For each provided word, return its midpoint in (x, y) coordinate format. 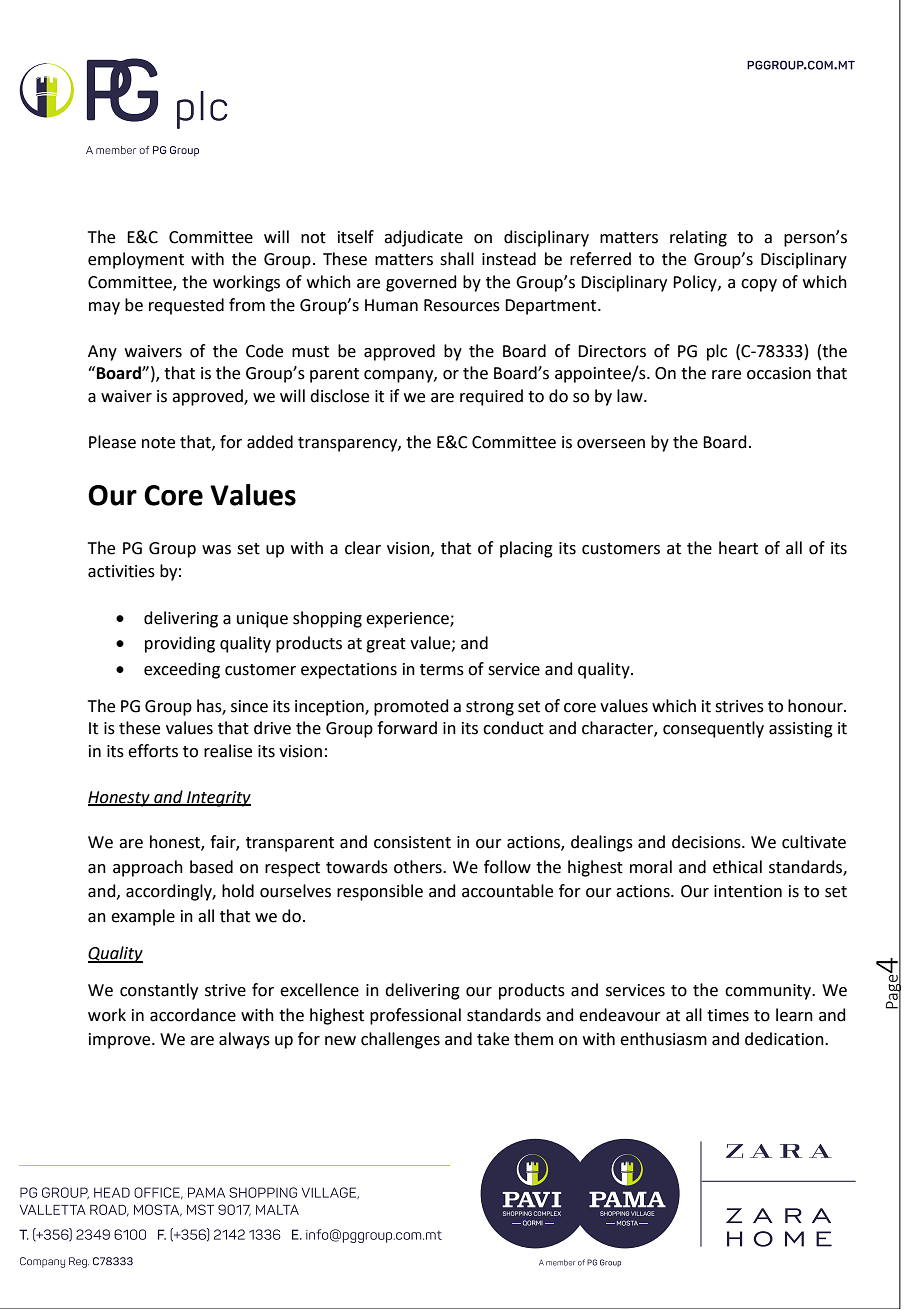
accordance (193, 1015)
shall (457, 259)
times (728, 1015)
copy (759, 285)
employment (136, 260)
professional (415, 1016)
